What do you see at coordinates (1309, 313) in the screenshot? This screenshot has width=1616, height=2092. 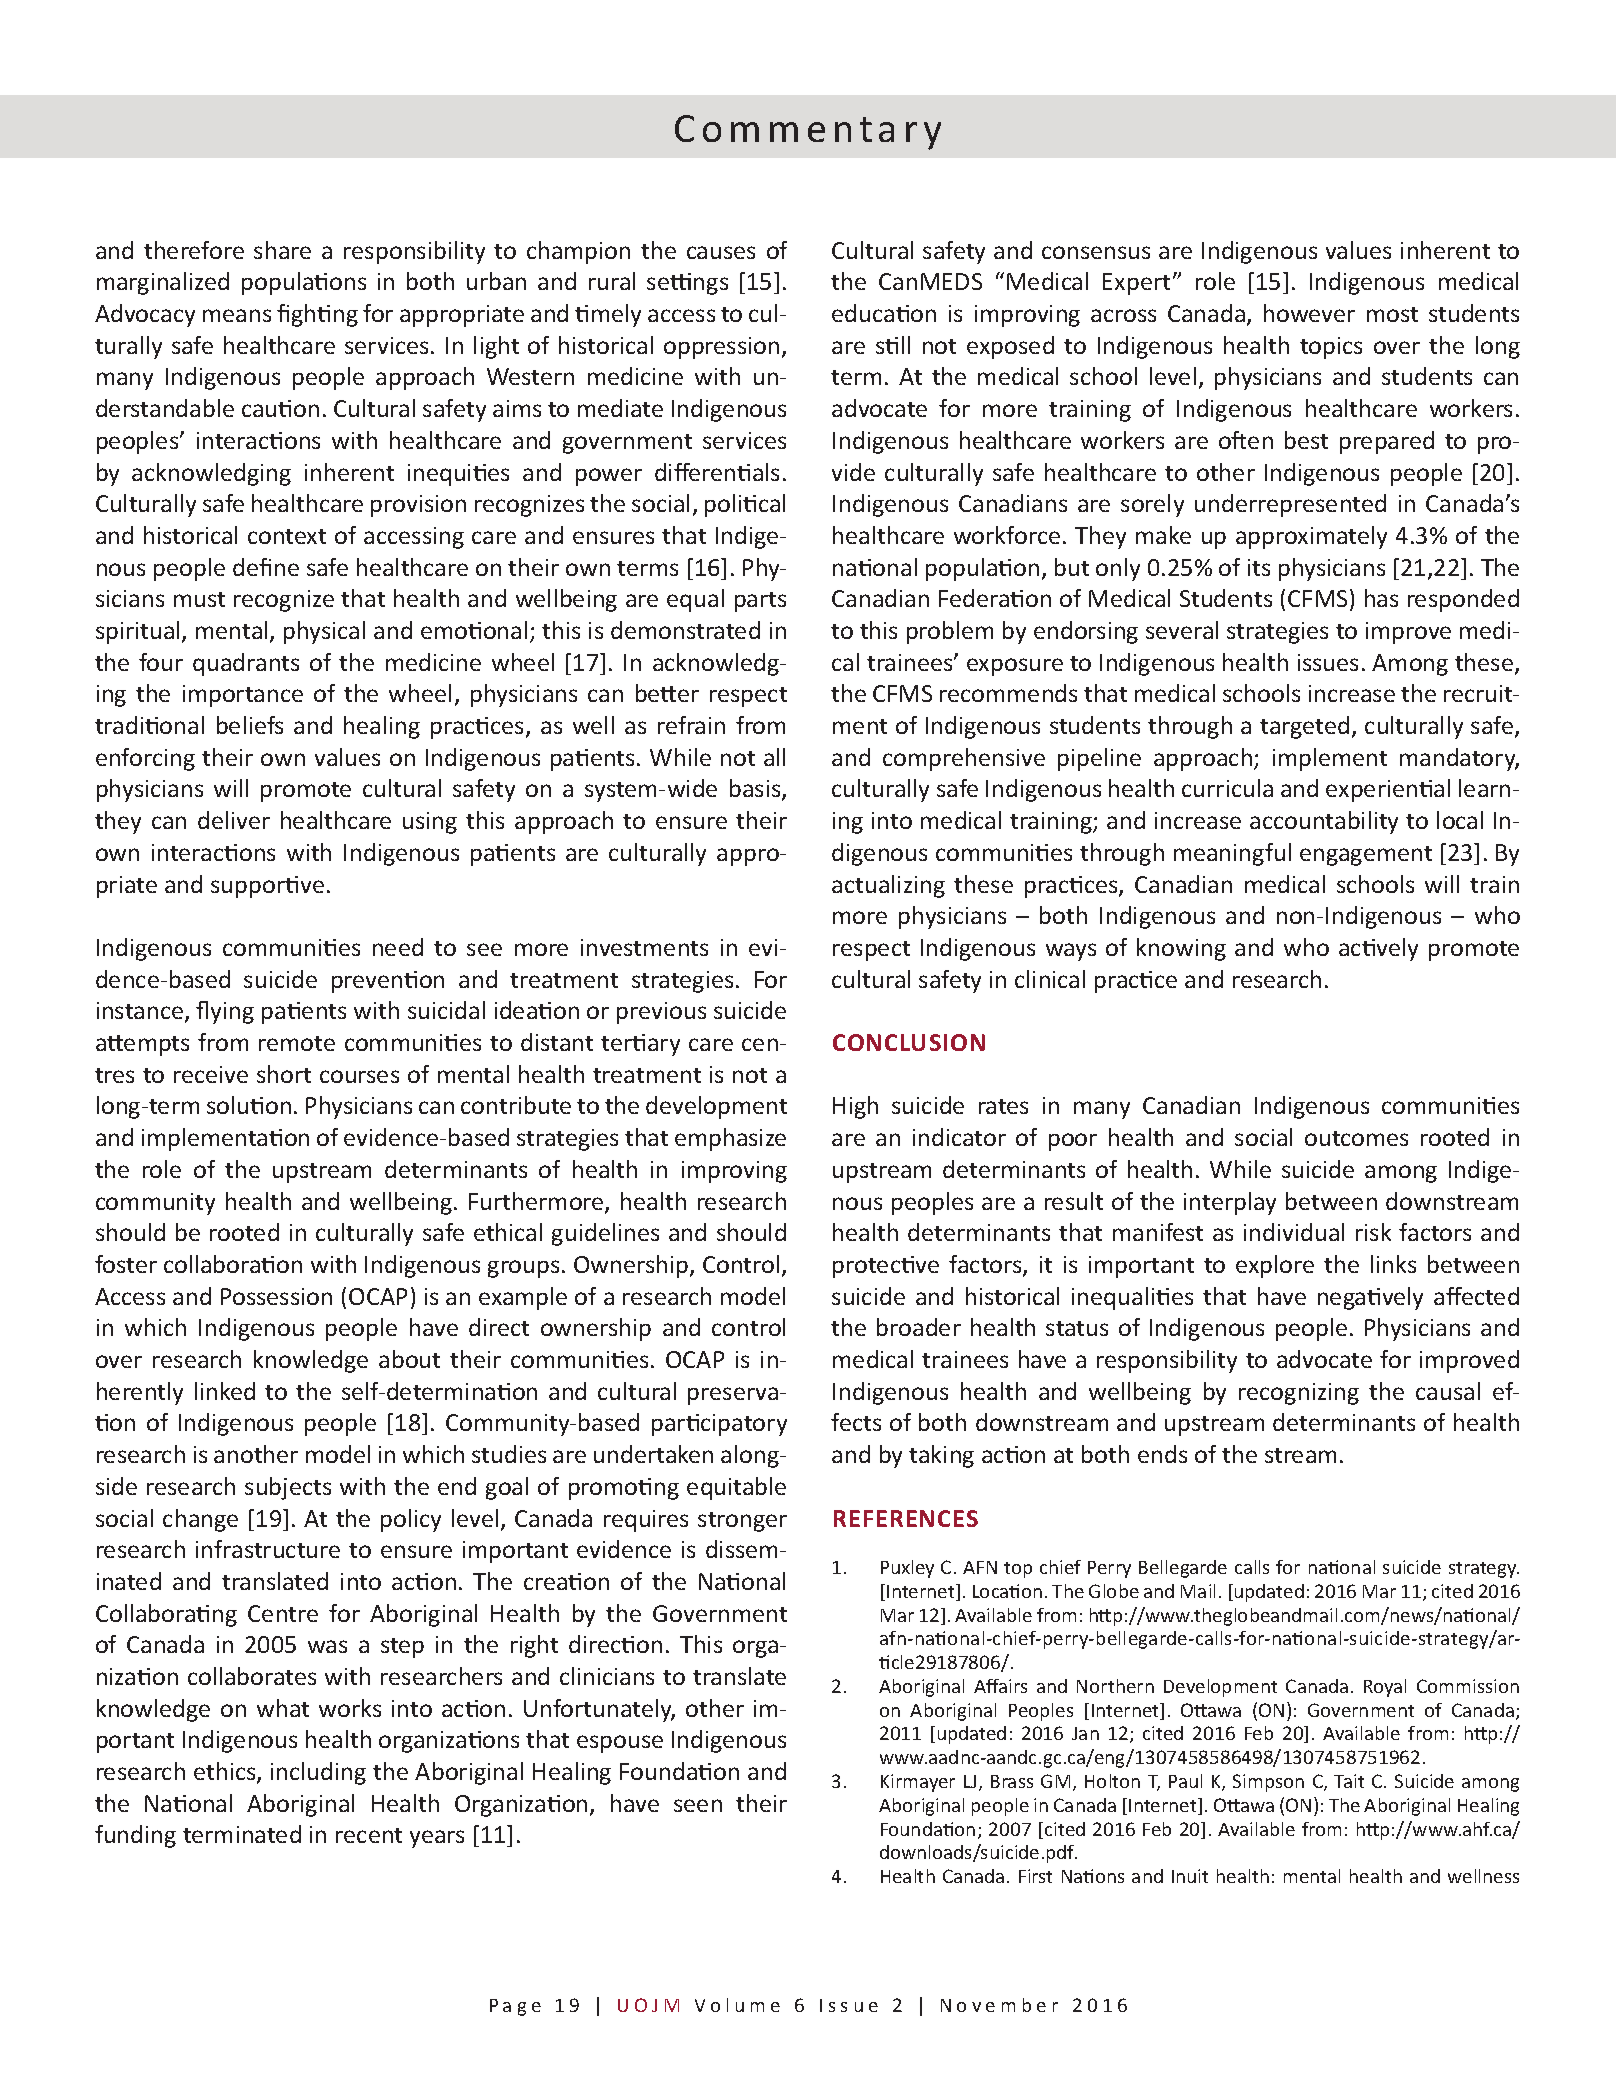 I see `however` at bounding box center [1309, 313].
